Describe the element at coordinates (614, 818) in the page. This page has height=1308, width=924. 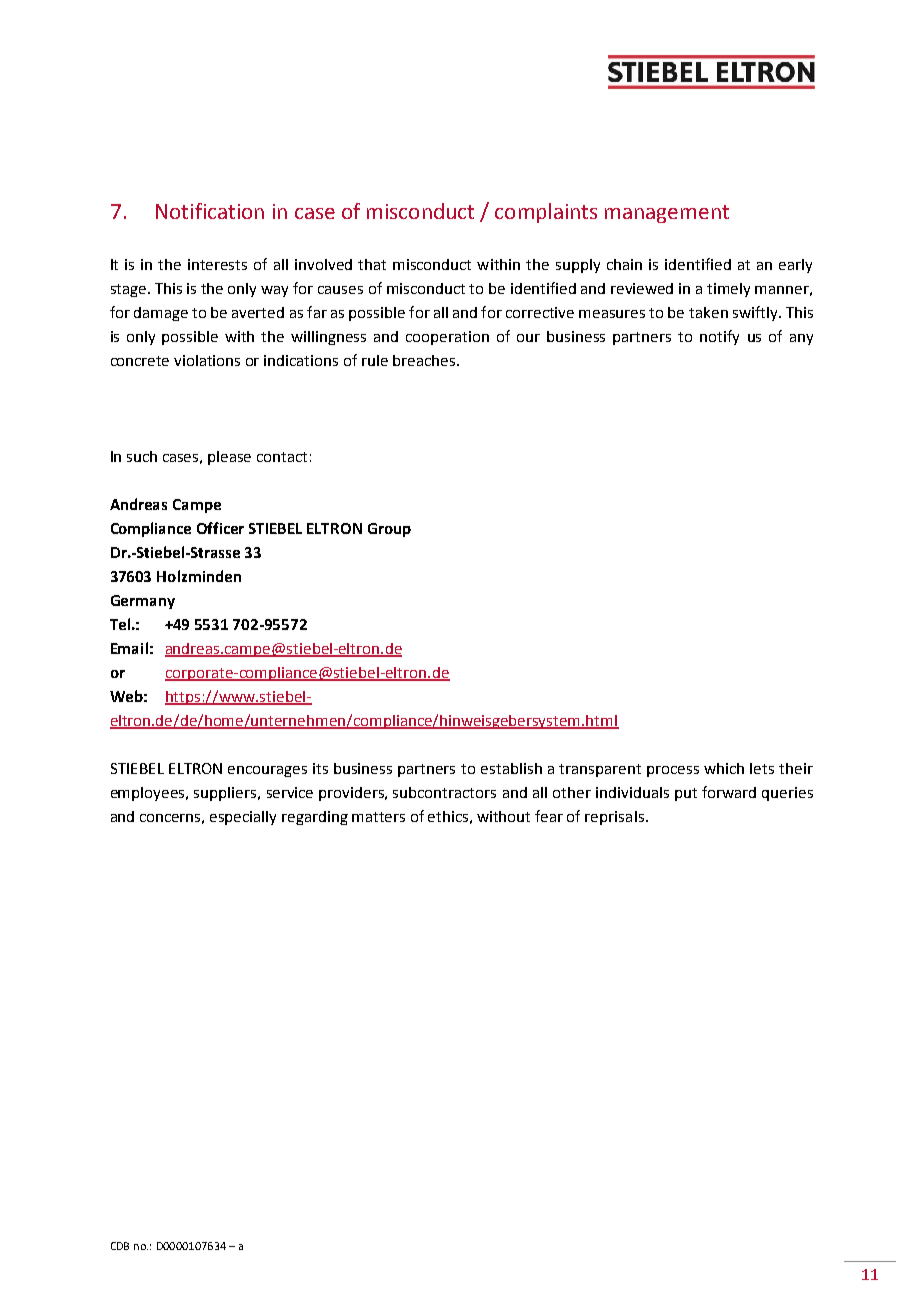
I see `reprisals` at that location.
